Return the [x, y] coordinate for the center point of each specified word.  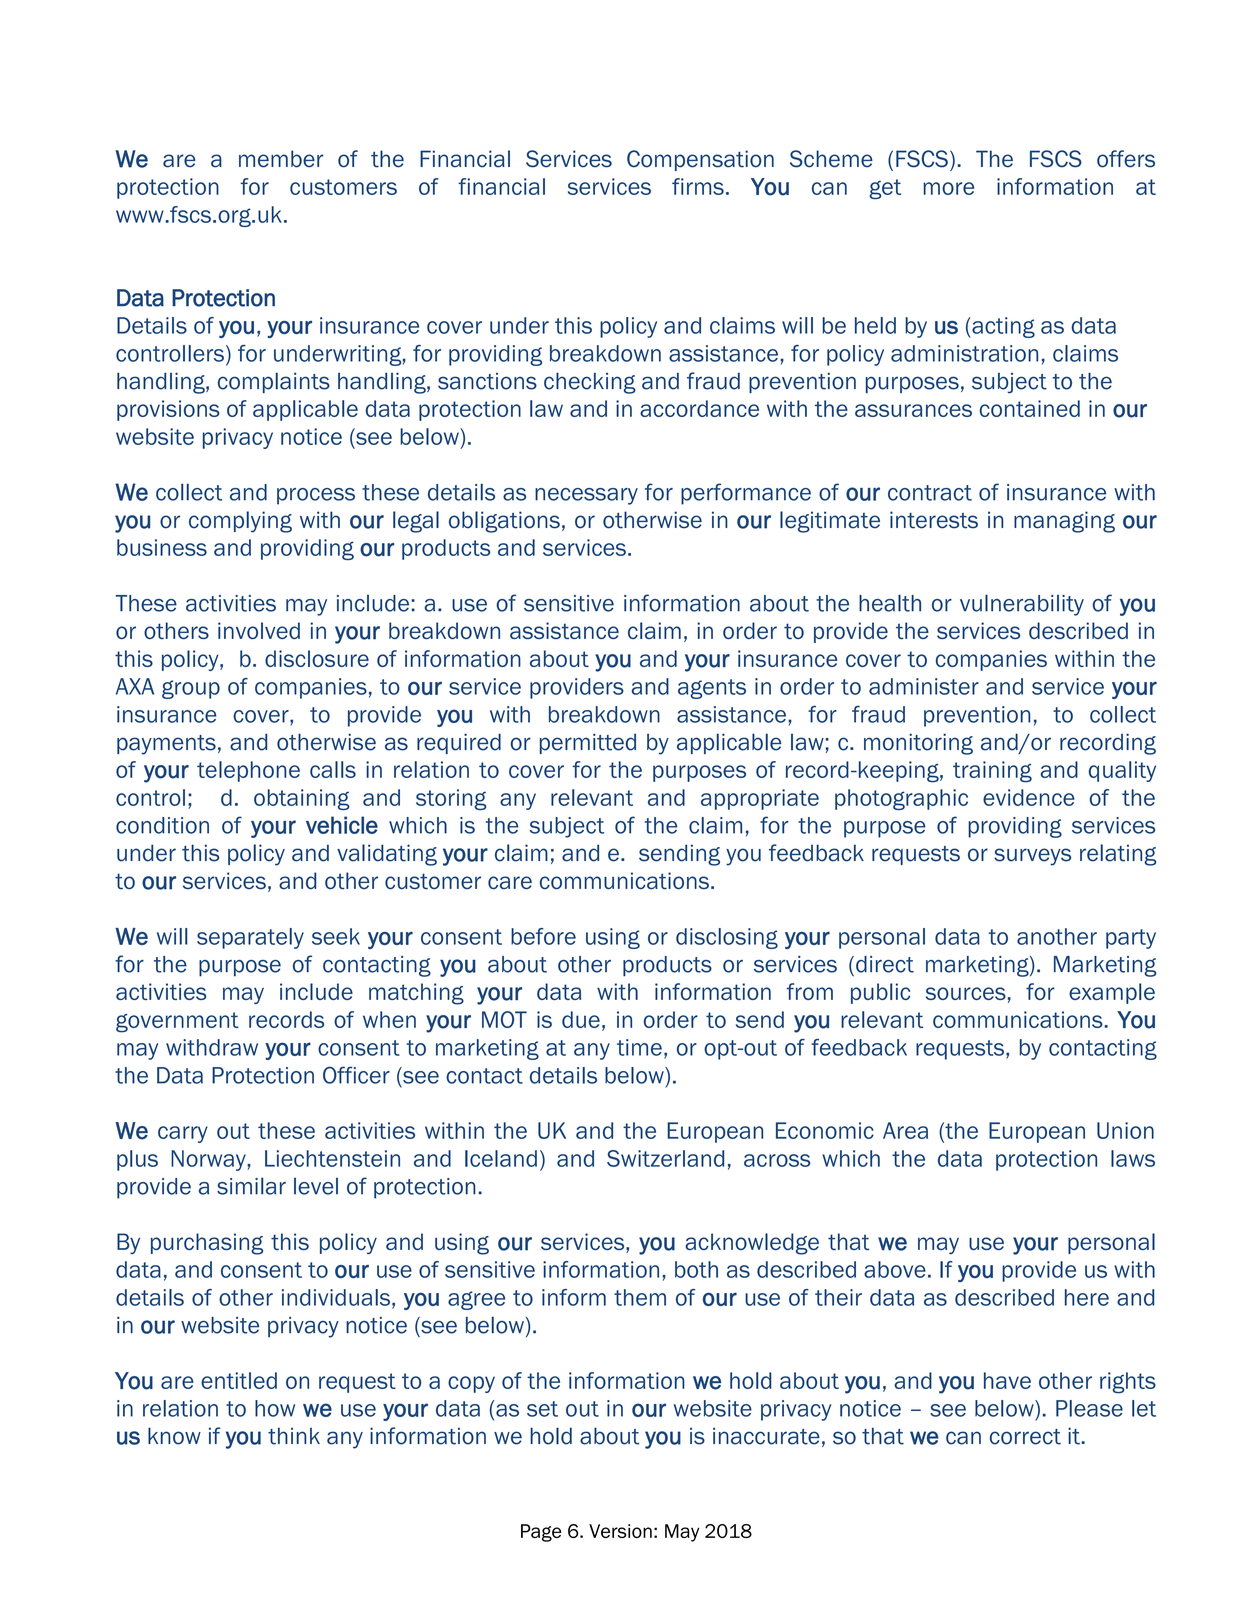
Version [620, 1531]
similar [251, 1186]
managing [1064, 522]
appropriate [760, 799]
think [294, 1436]
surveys [1032, 857]
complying [240, 522]
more [949, 188]
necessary [586, 496]
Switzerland [665, 1158]
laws [1133, 1158]
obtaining [302, 799]
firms [698, 186]
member [281, 159]
